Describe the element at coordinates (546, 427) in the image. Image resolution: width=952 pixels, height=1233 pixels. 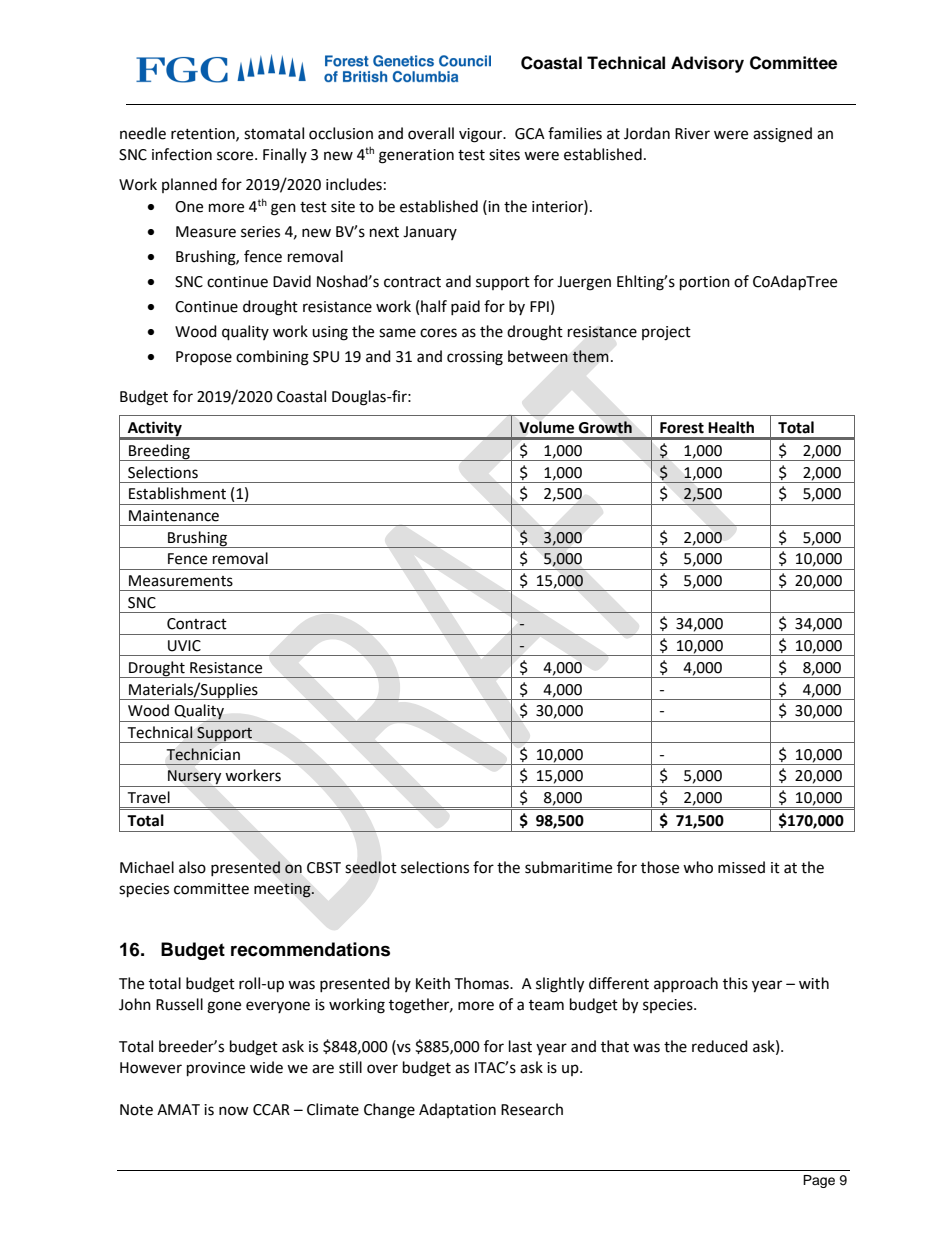
I see `Volume` at that location.
